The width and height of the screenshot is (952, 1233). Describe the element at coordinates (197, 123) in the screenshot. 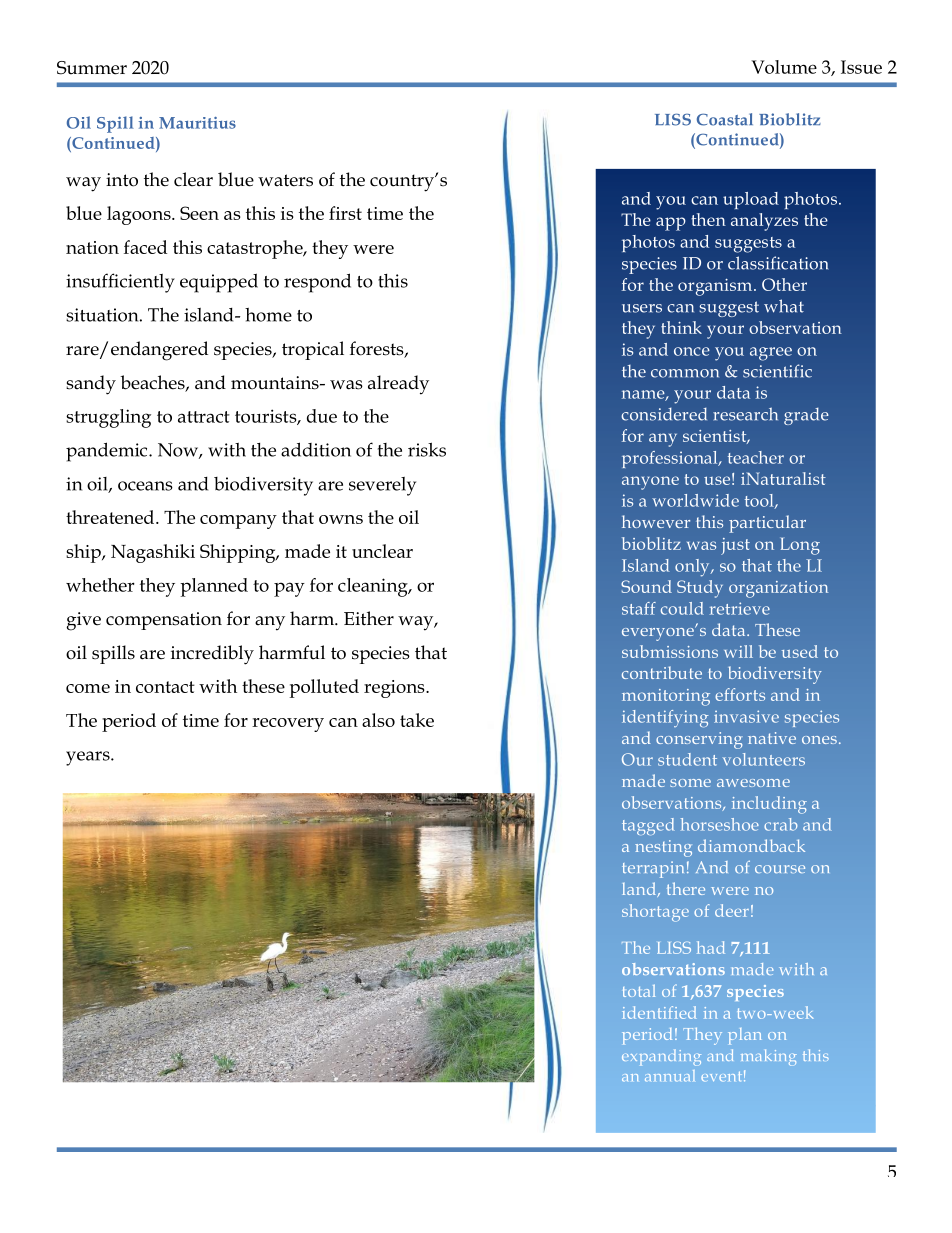

I see `Mauritius` at that location.
